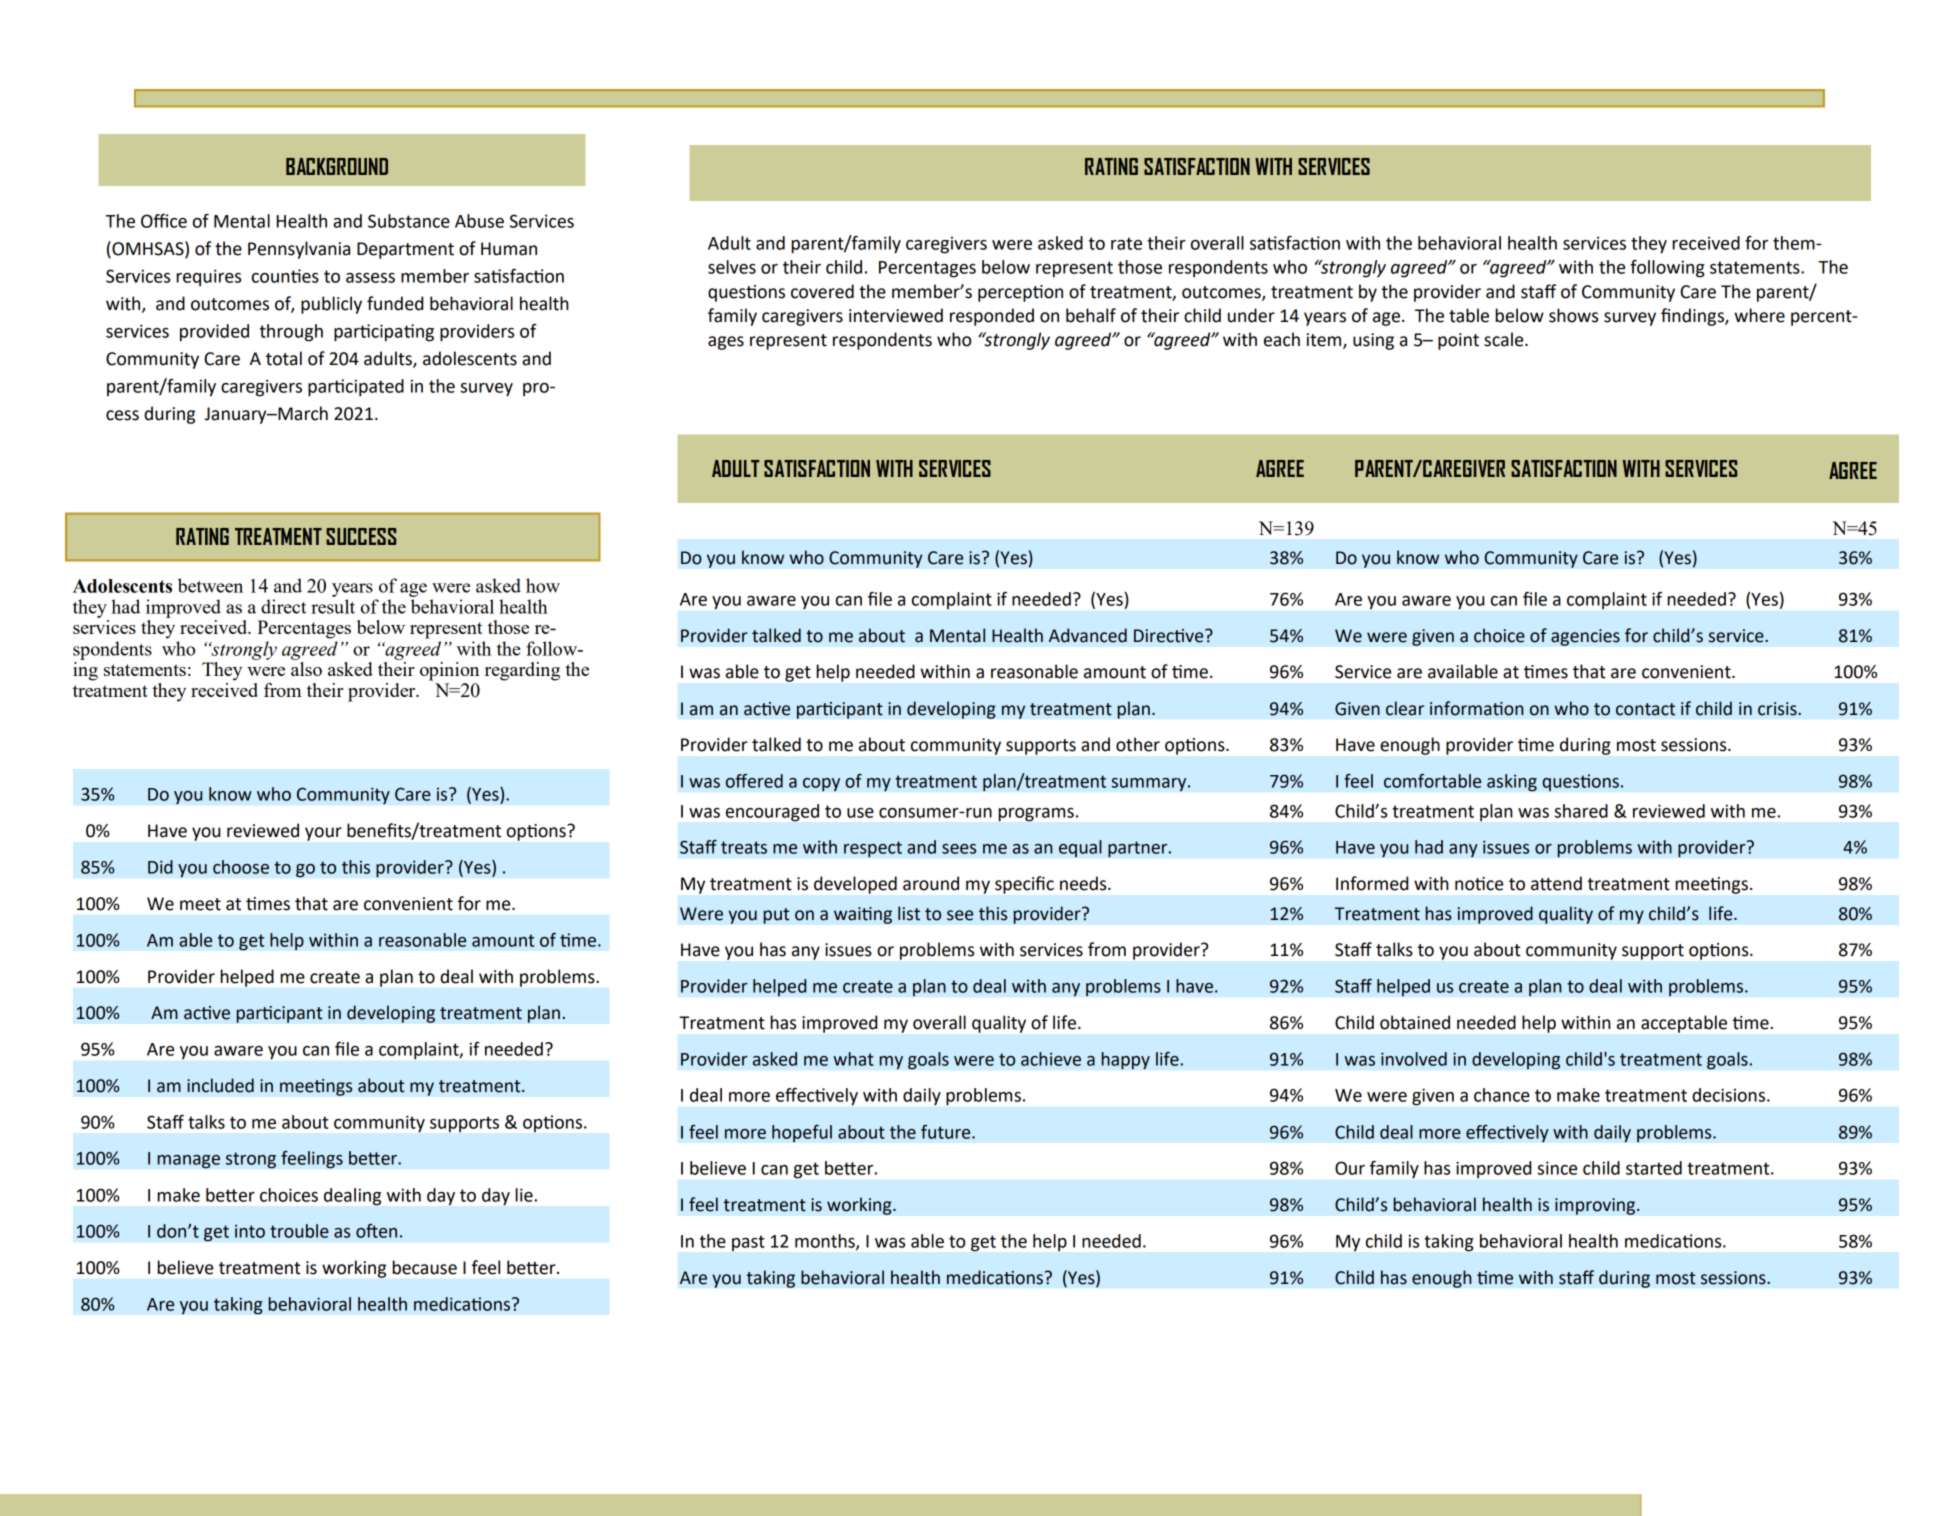  Describe the element at coordinates (241, 867) in the screenshot. I see `choose` at that location.
